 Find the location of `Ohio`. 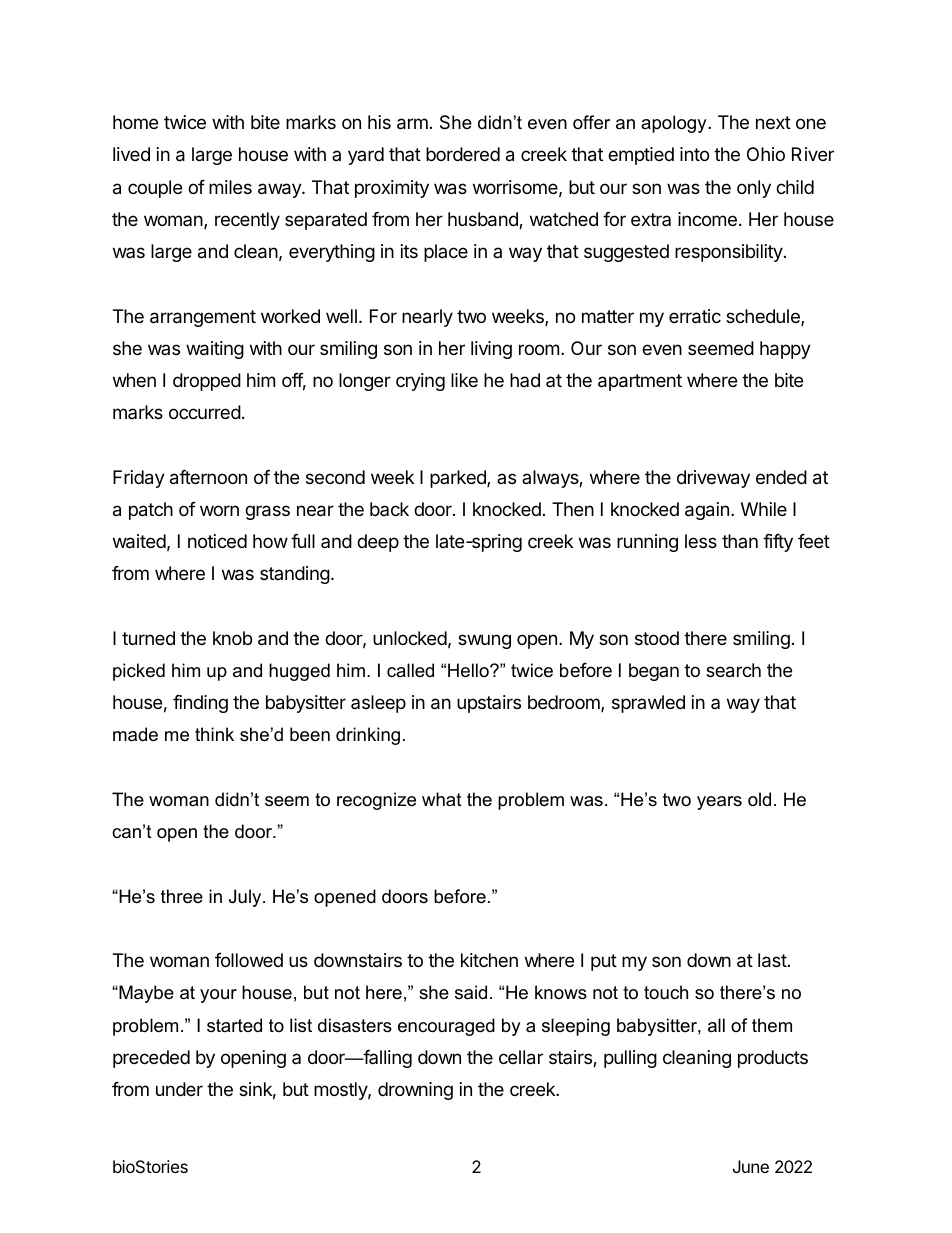

Ohio is located at coordinates (766, 154).
